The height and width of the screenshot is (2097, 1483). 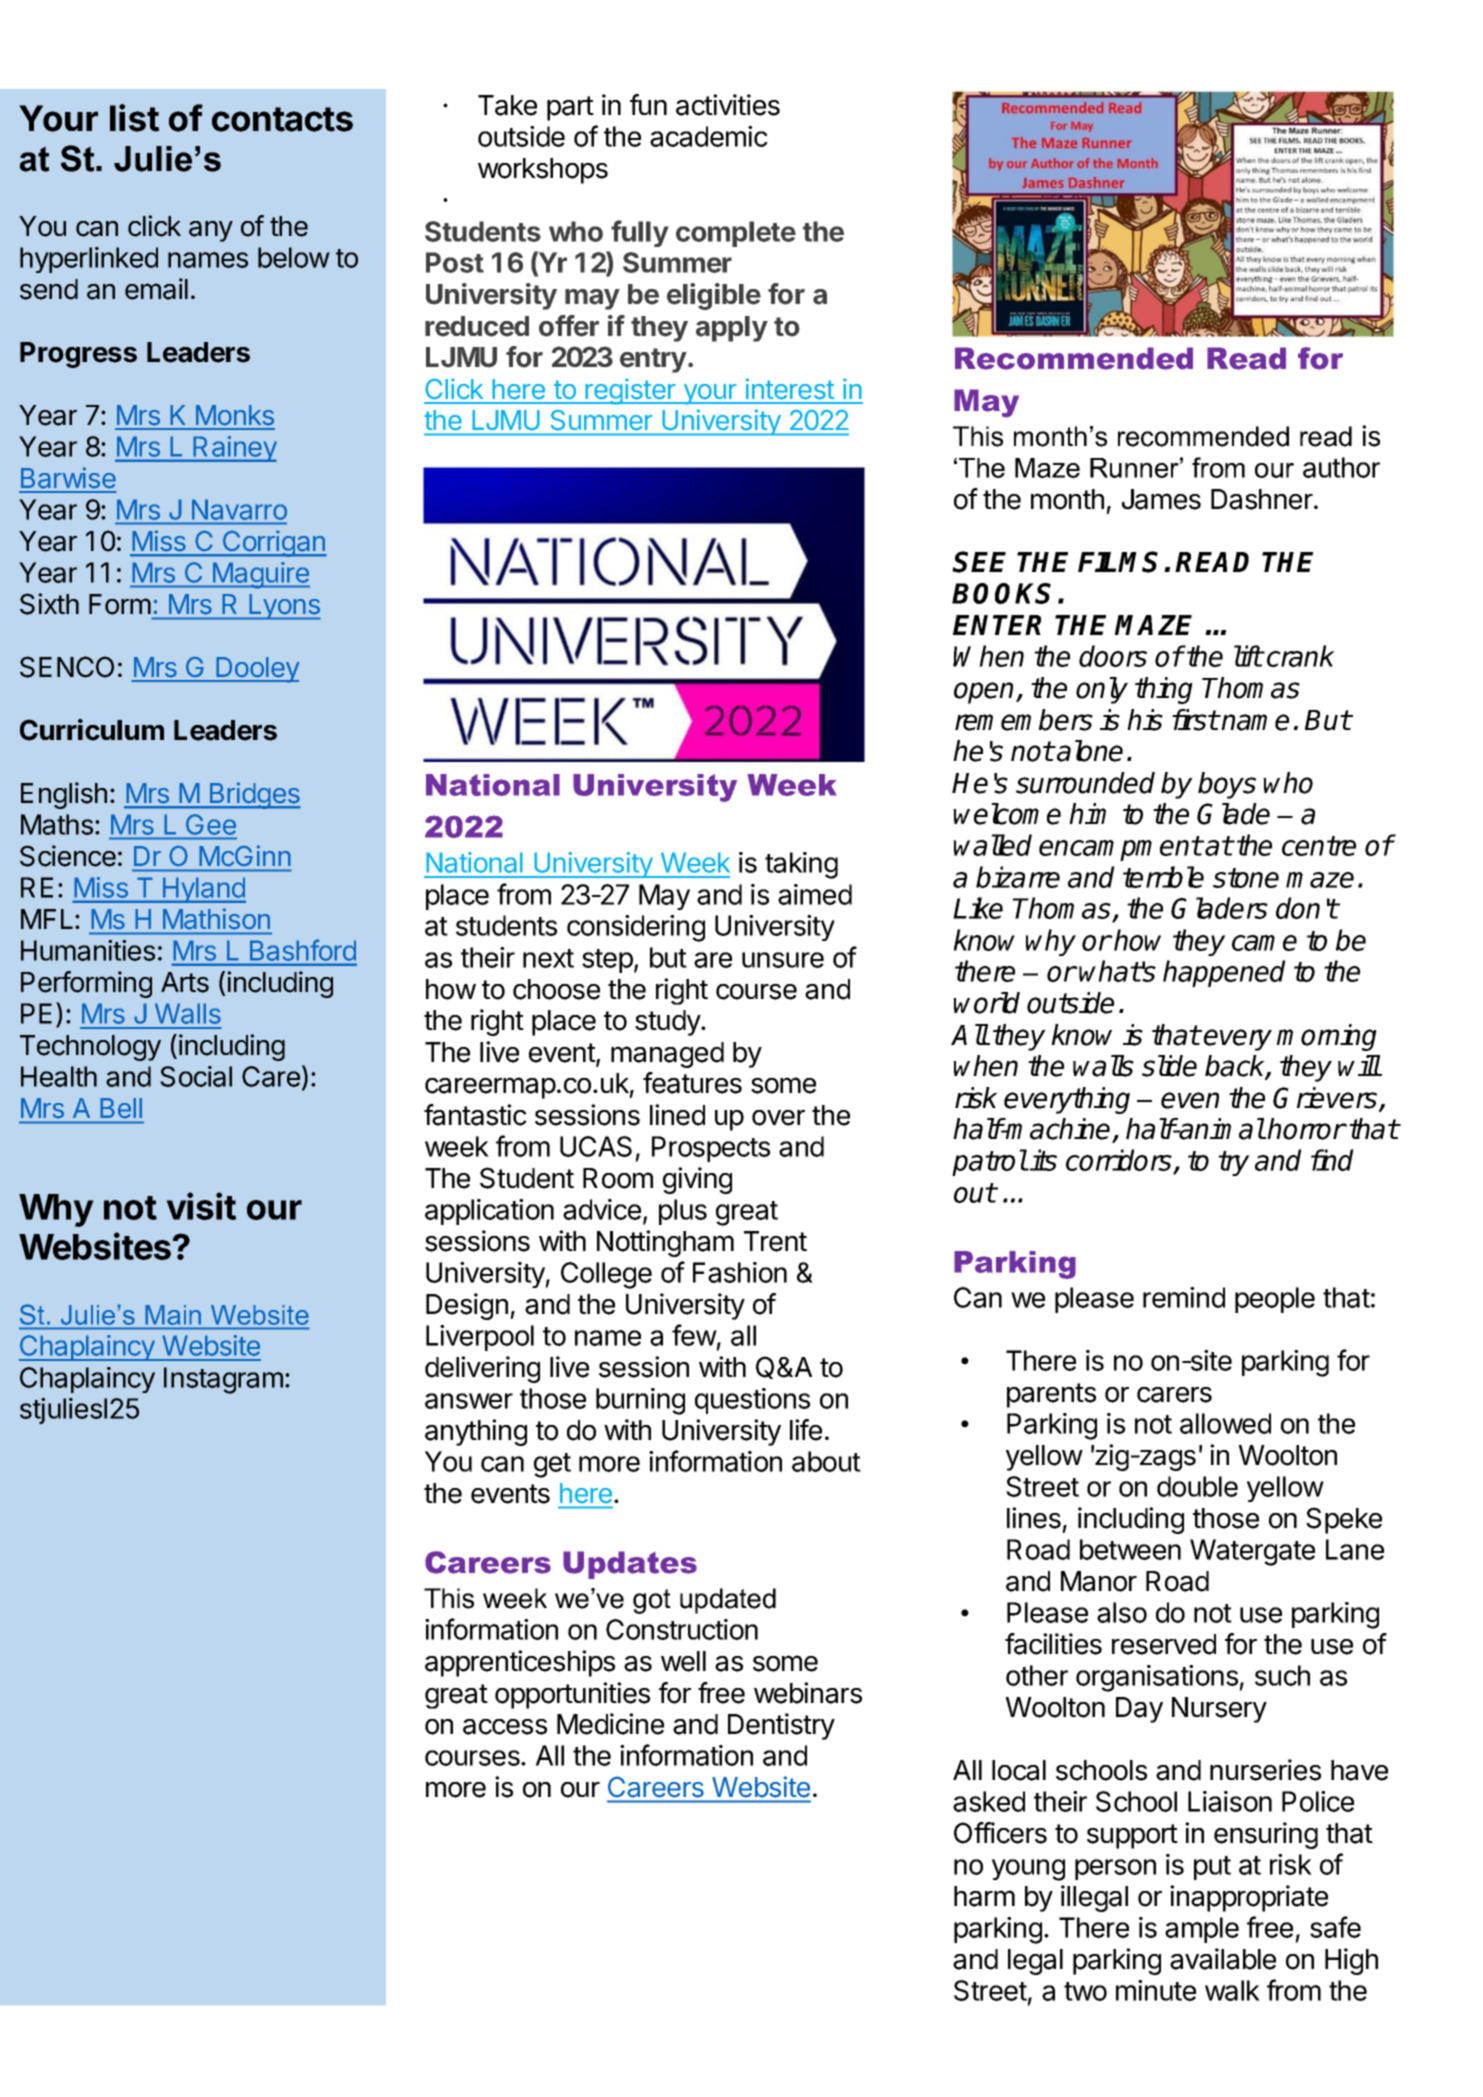 What do you see at coordinates (667, 1055) in the screenshot?
I see `managed` at bounding box center [667, 1055].
